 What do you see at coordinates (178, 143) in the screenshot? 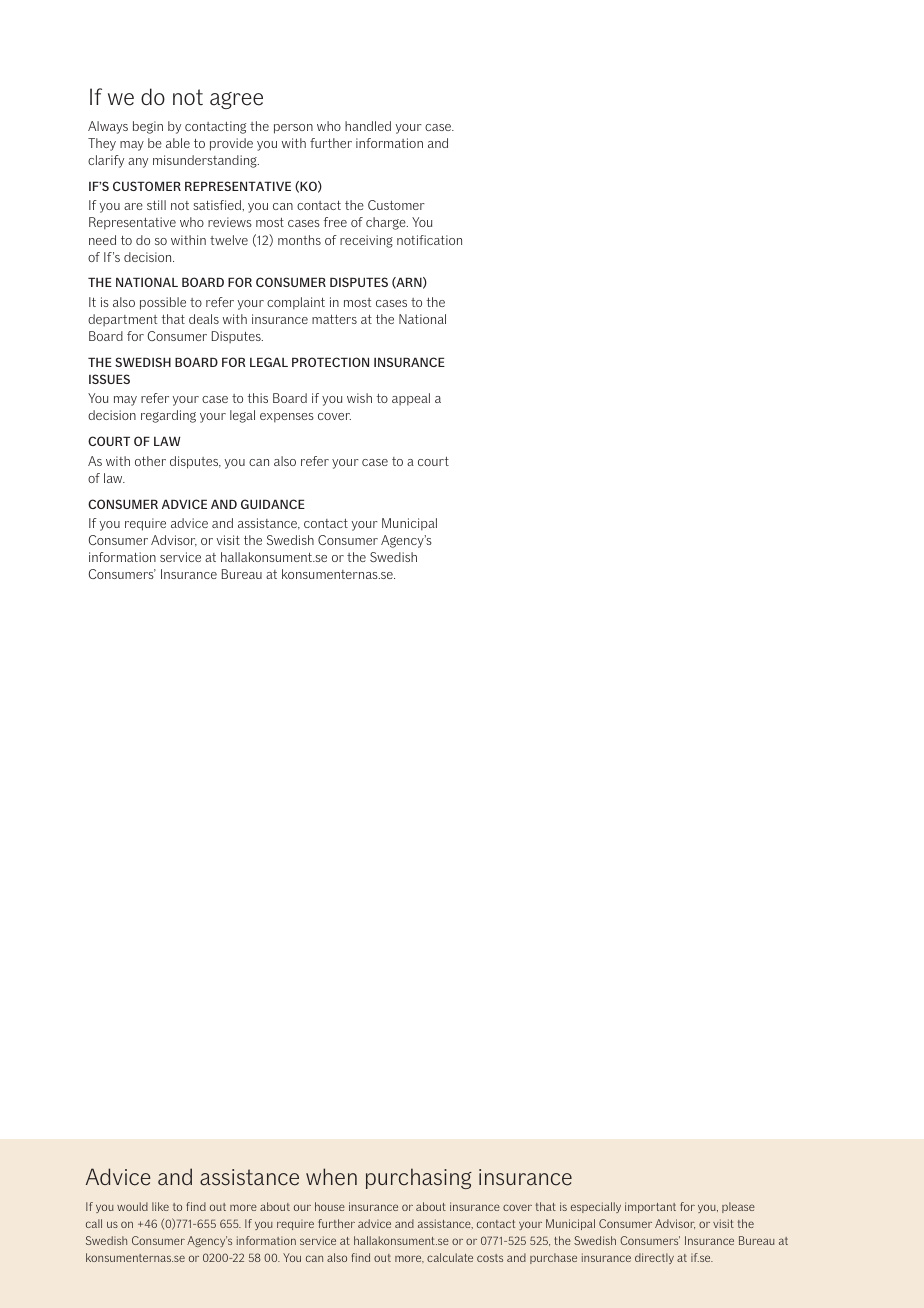
I see `able` at bounding box center [178, 143].
